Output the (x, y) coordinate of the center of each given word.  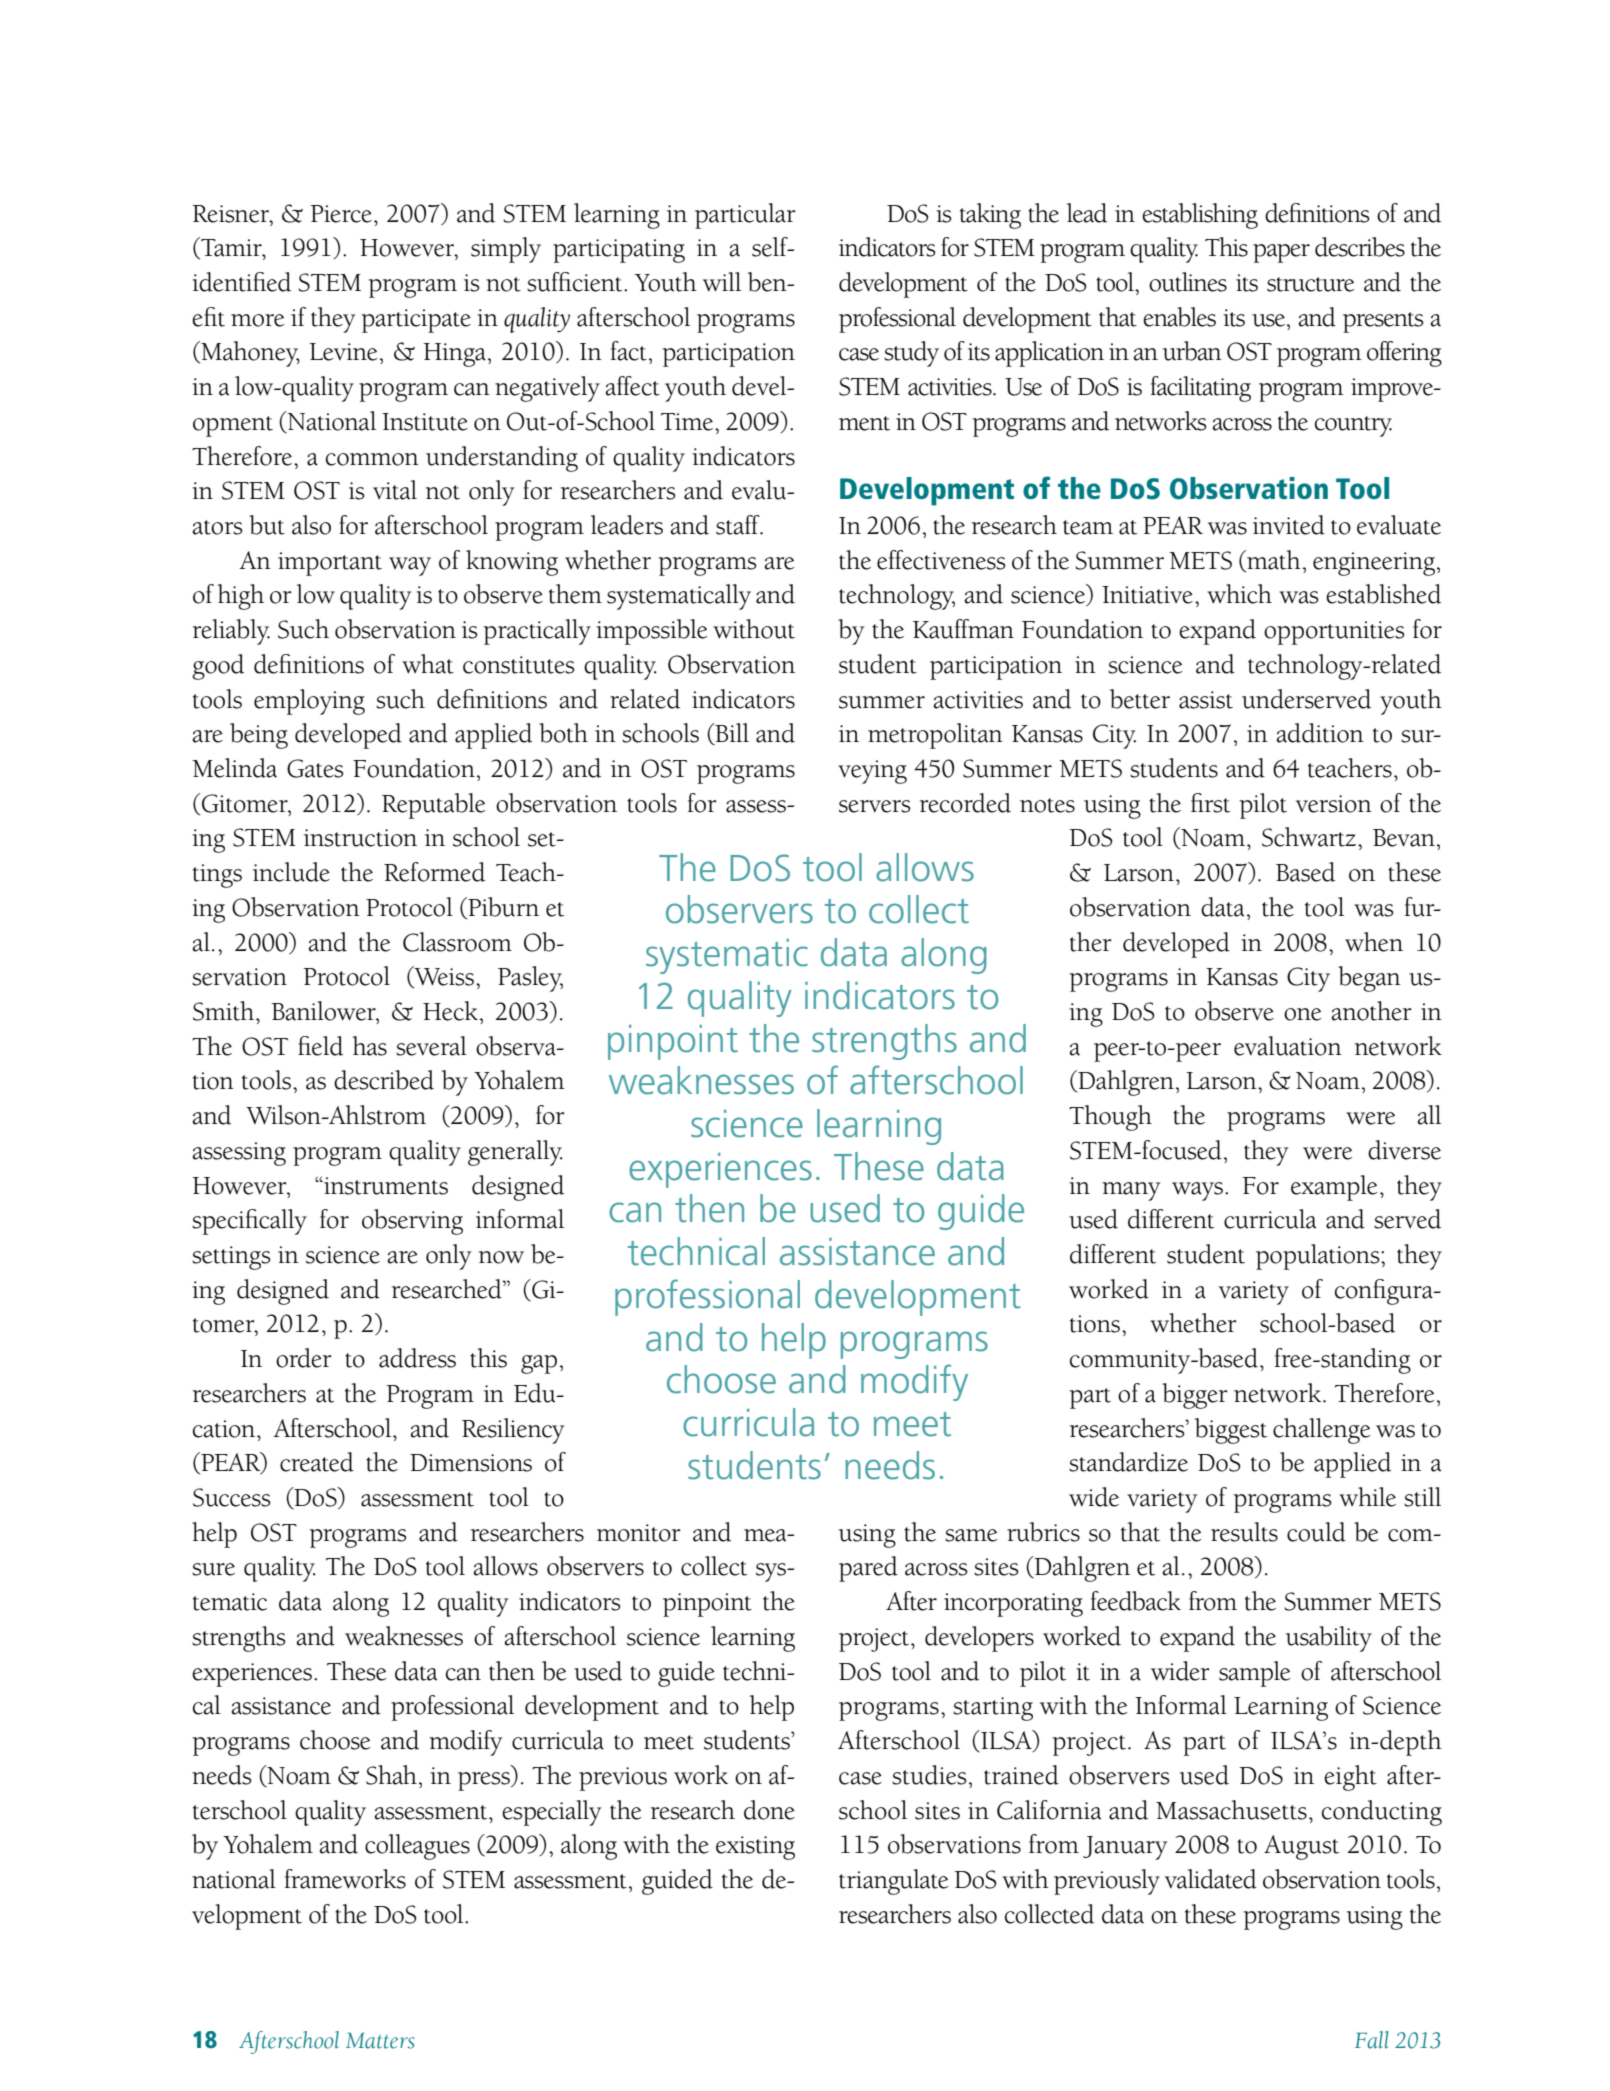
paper (1281, 253)
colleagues (417, 1847)
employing (309, 702)
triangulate (893, 1882)
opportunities (1334, 633)
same (971, 1535)
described (384, 1080)
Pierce (341, 214)
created (317, 1462)
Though (1110, 1118)
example (1334, 1188)
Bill (731, 734)
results (1244, 1532)
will (722, 282)
